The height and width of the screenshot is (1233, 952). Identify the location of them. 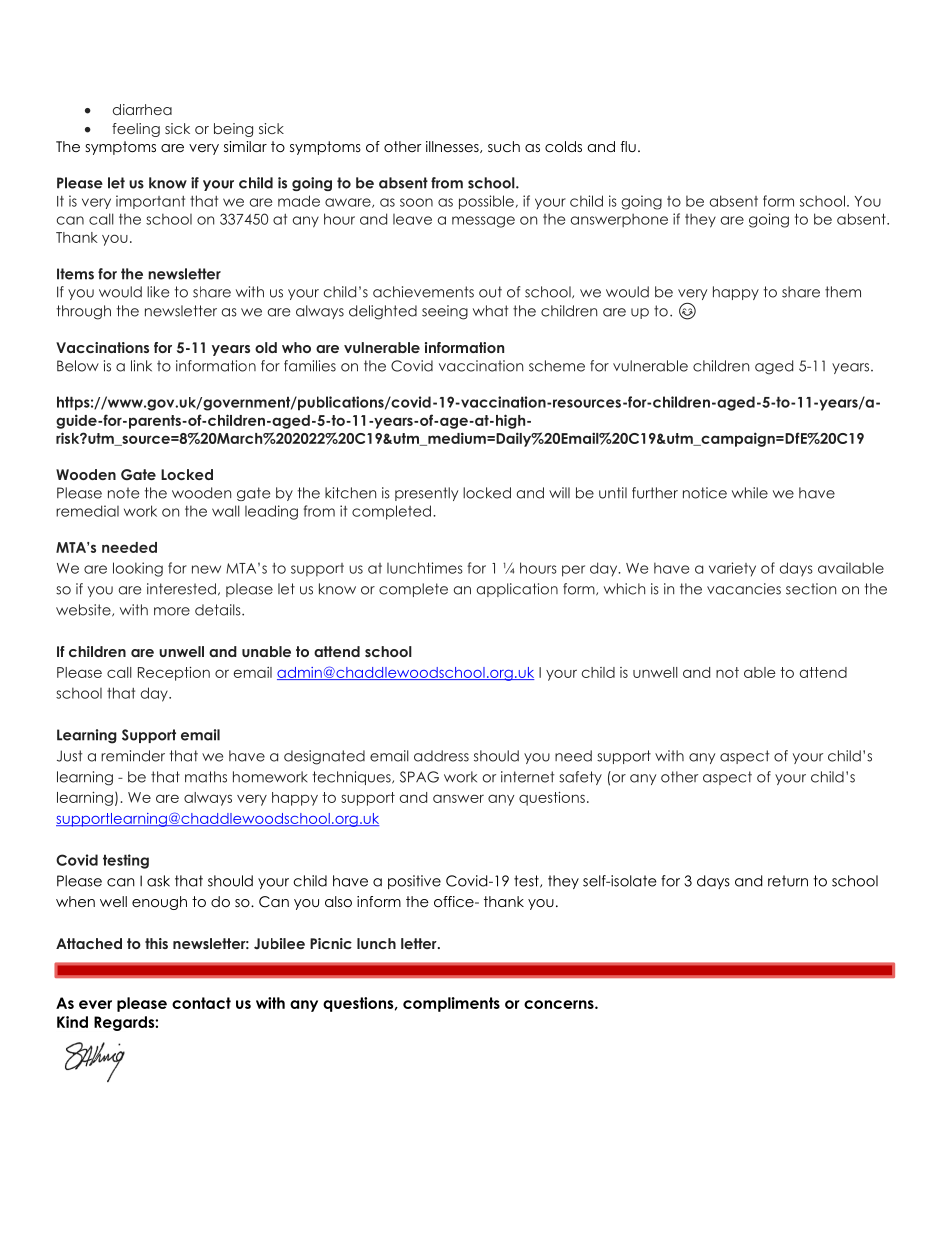
(843, 292).
